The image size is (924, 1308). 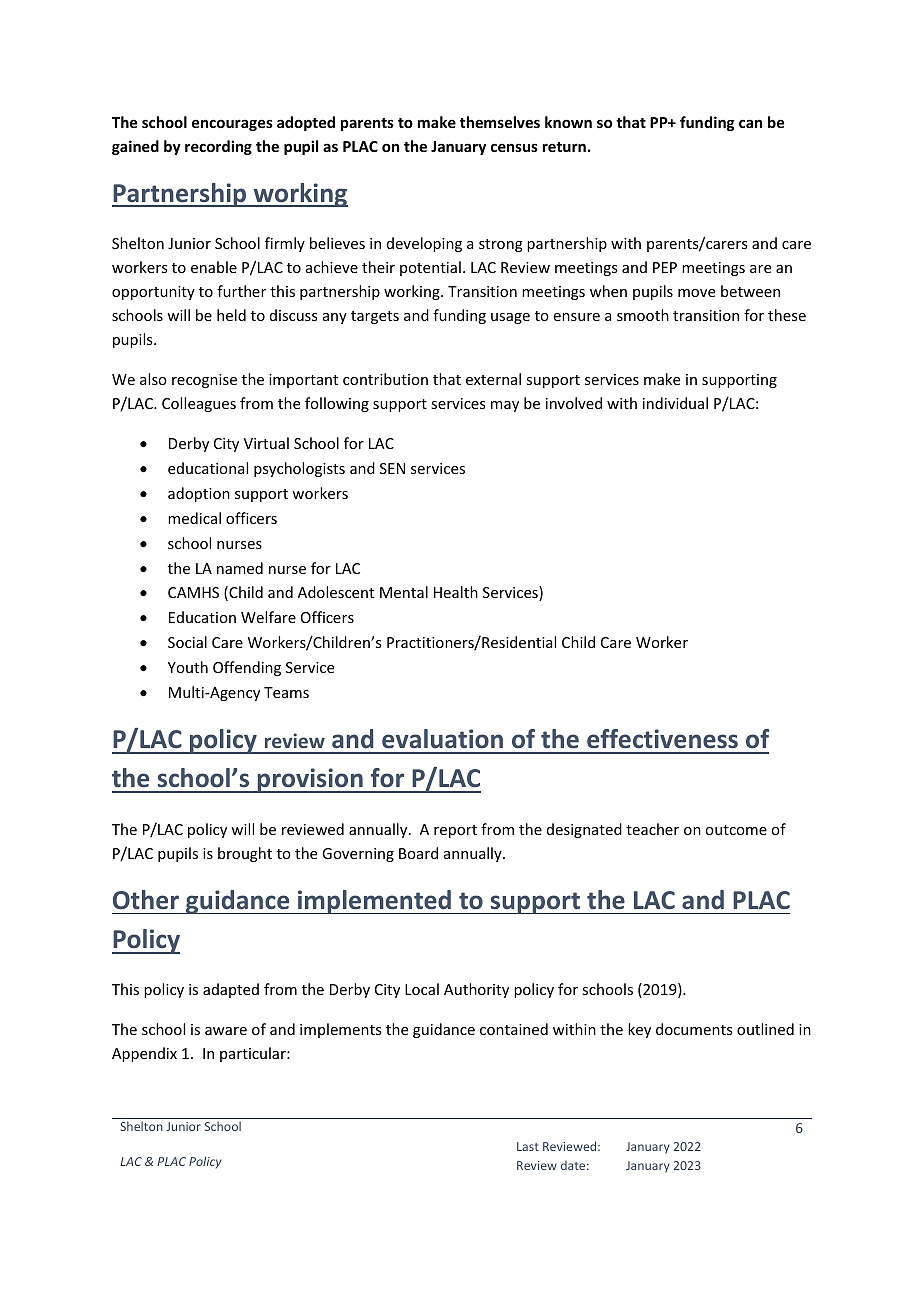 What do you see at coordinates (187, 642) in the screenshot?
I see `Social` at bounding box center [187, 642].
